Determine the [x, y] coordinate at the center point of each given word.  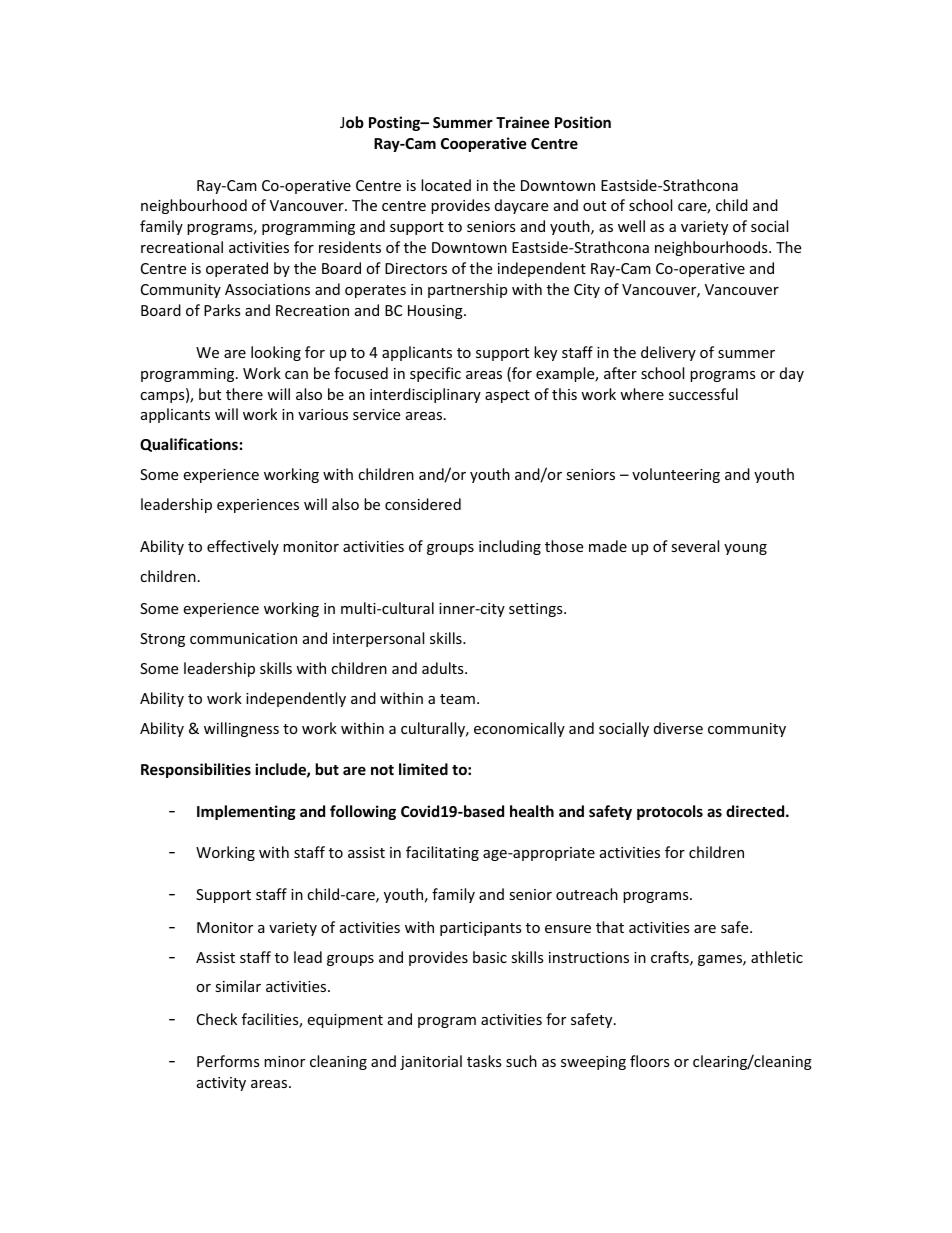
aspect [507, 396]
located [446, 185]
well [631, 226]
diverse [678, 728]
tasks [484, 1061]
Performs [228, 1061]
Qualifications [189, 445]
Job [352, 122]
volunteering [676, 475]
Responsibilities [196, 770]
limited [423, 769]
